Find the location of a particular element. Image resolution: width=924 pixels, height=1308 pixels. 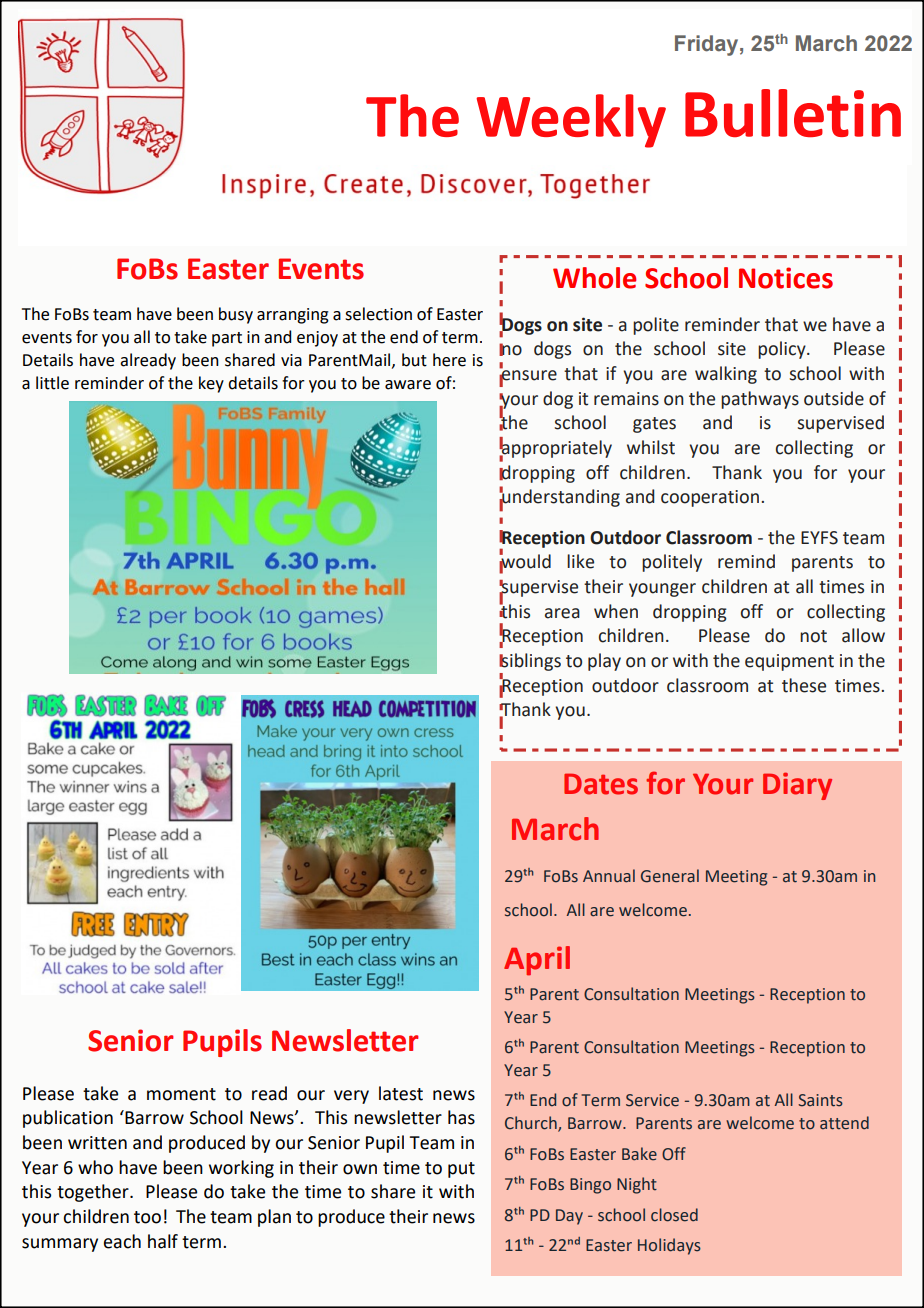

cooperation is located at coordinates (710, 498).
